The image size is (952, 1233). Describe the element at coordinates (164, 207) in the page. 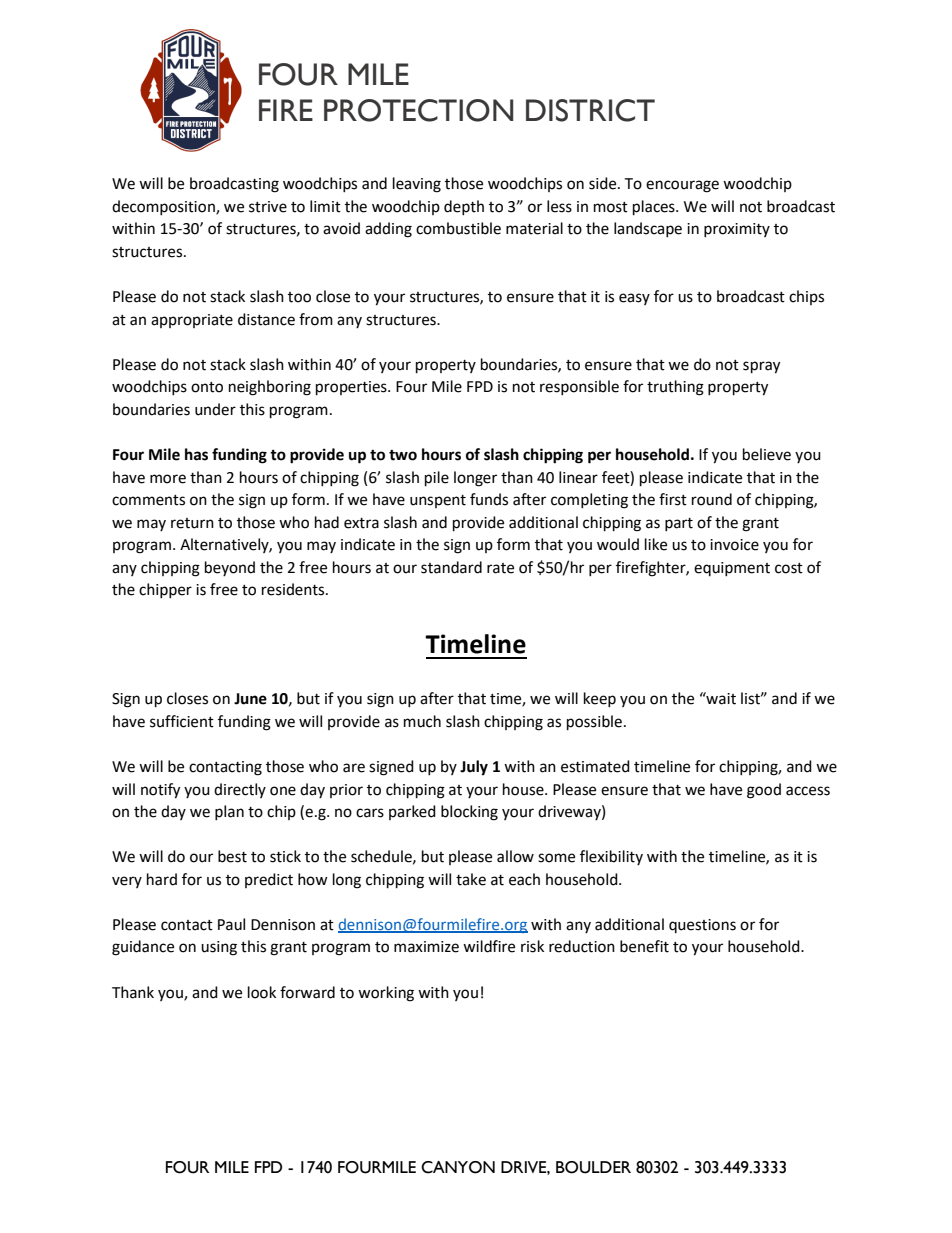

I see `decomposition` at that location.
